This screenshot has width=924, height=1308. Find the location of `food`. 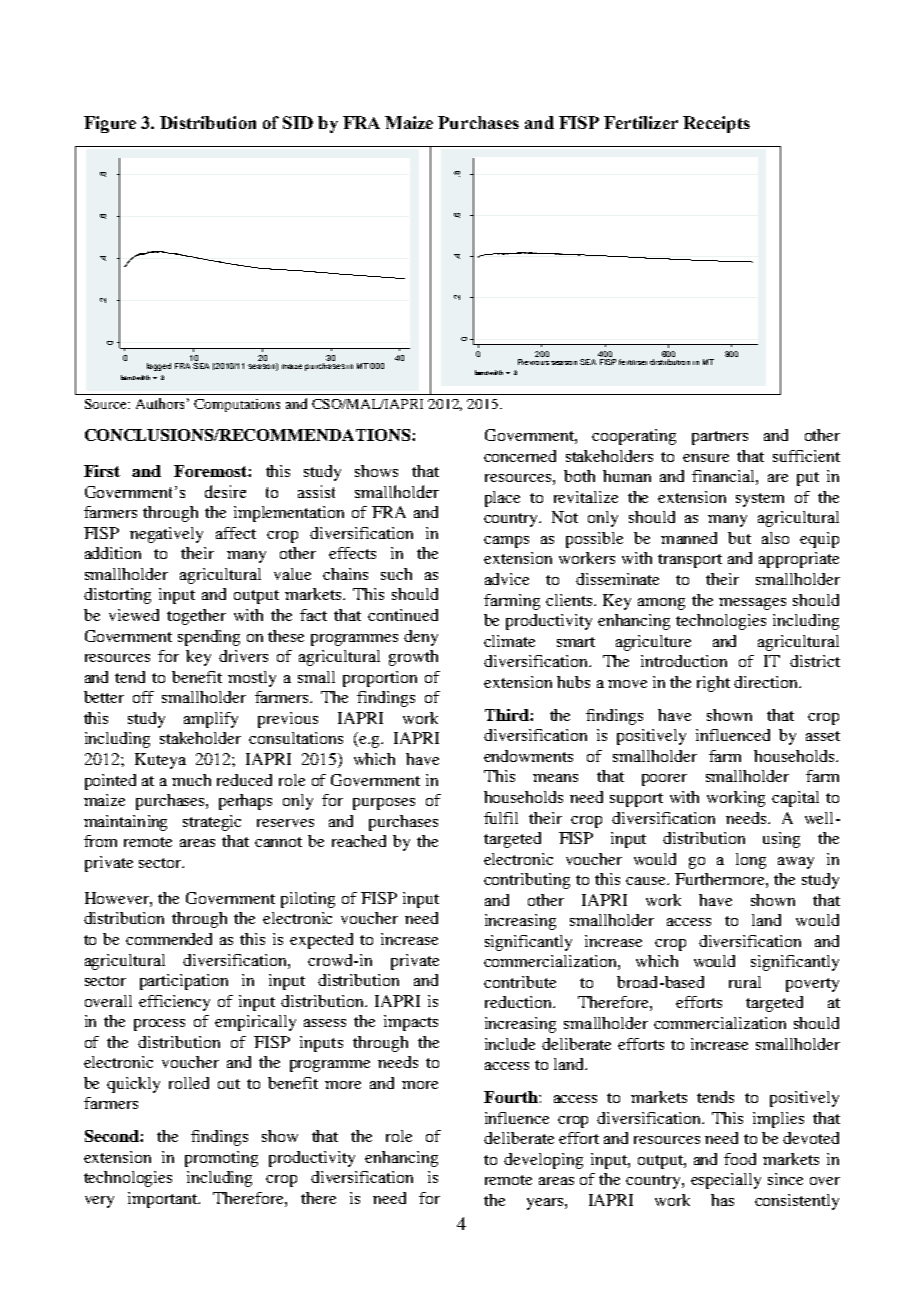

food is located at coordinates (740, 1159).
